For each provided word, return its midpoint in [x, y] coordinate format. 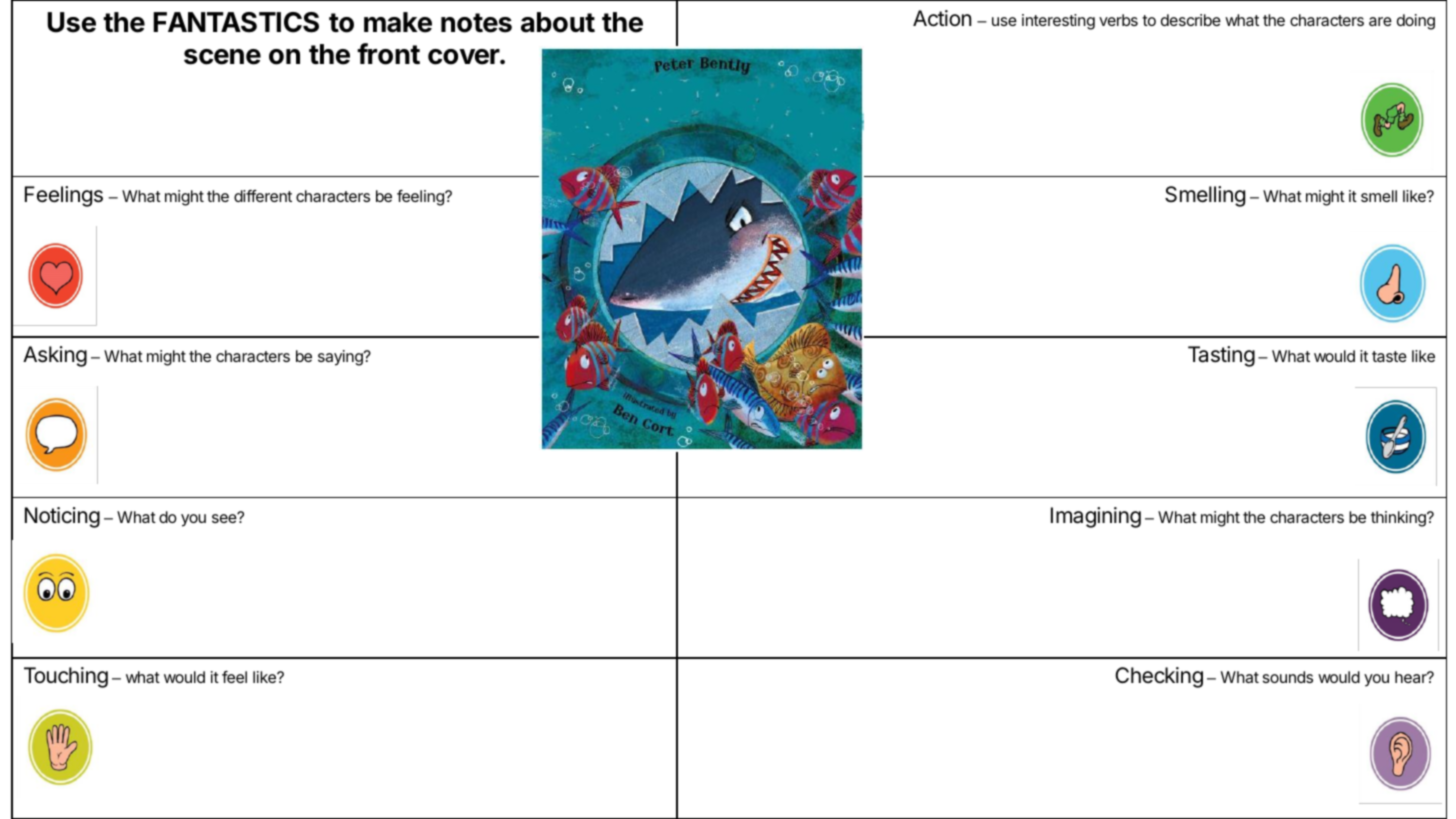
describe [1191, 20]
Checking [1159, 677]
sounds [1288, 677]
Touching [66, 677]
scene [222, 57]
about [558, 22]
